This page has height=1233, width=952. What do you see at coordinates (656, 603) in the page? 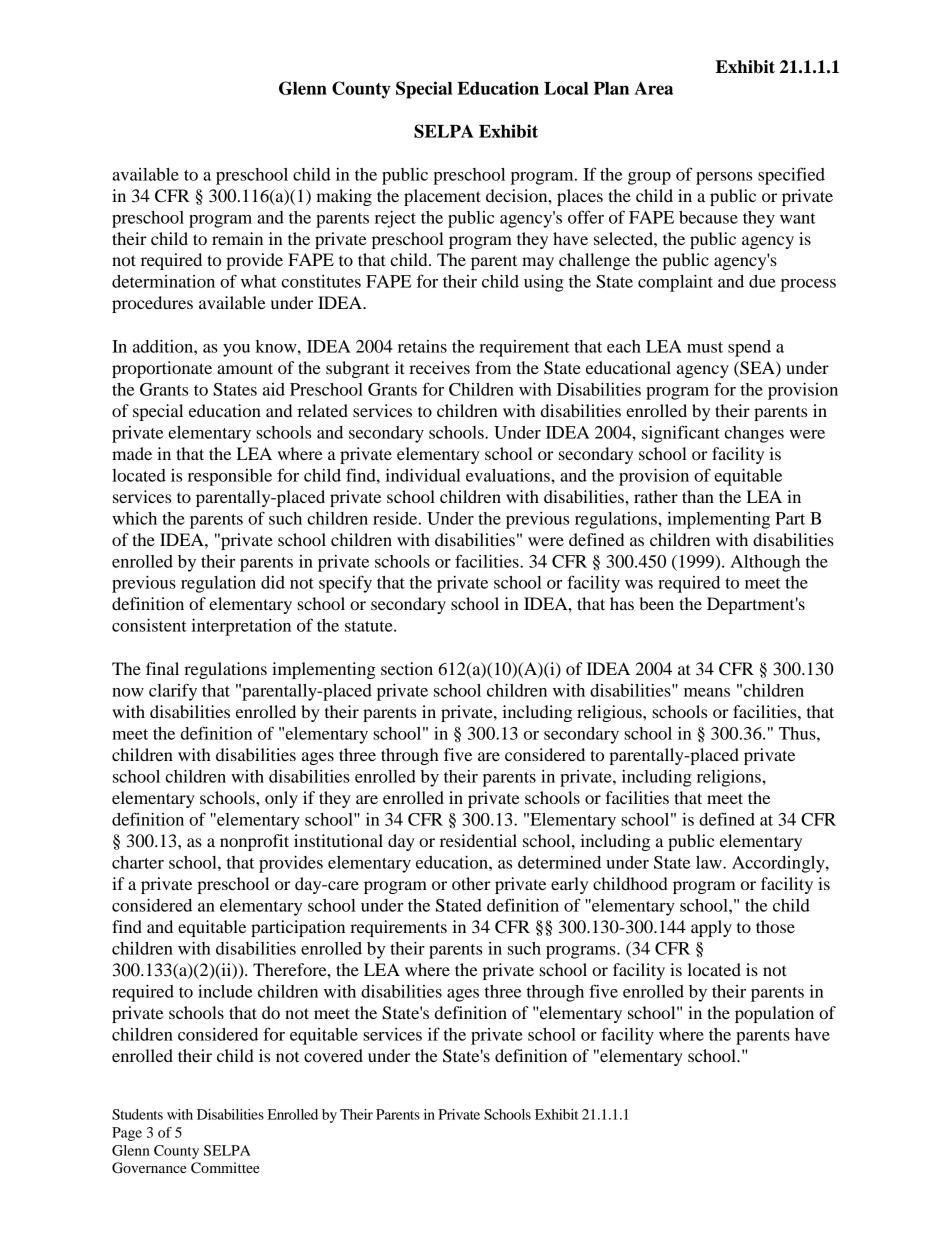
I see `been` at bounding box center [656, 603].
